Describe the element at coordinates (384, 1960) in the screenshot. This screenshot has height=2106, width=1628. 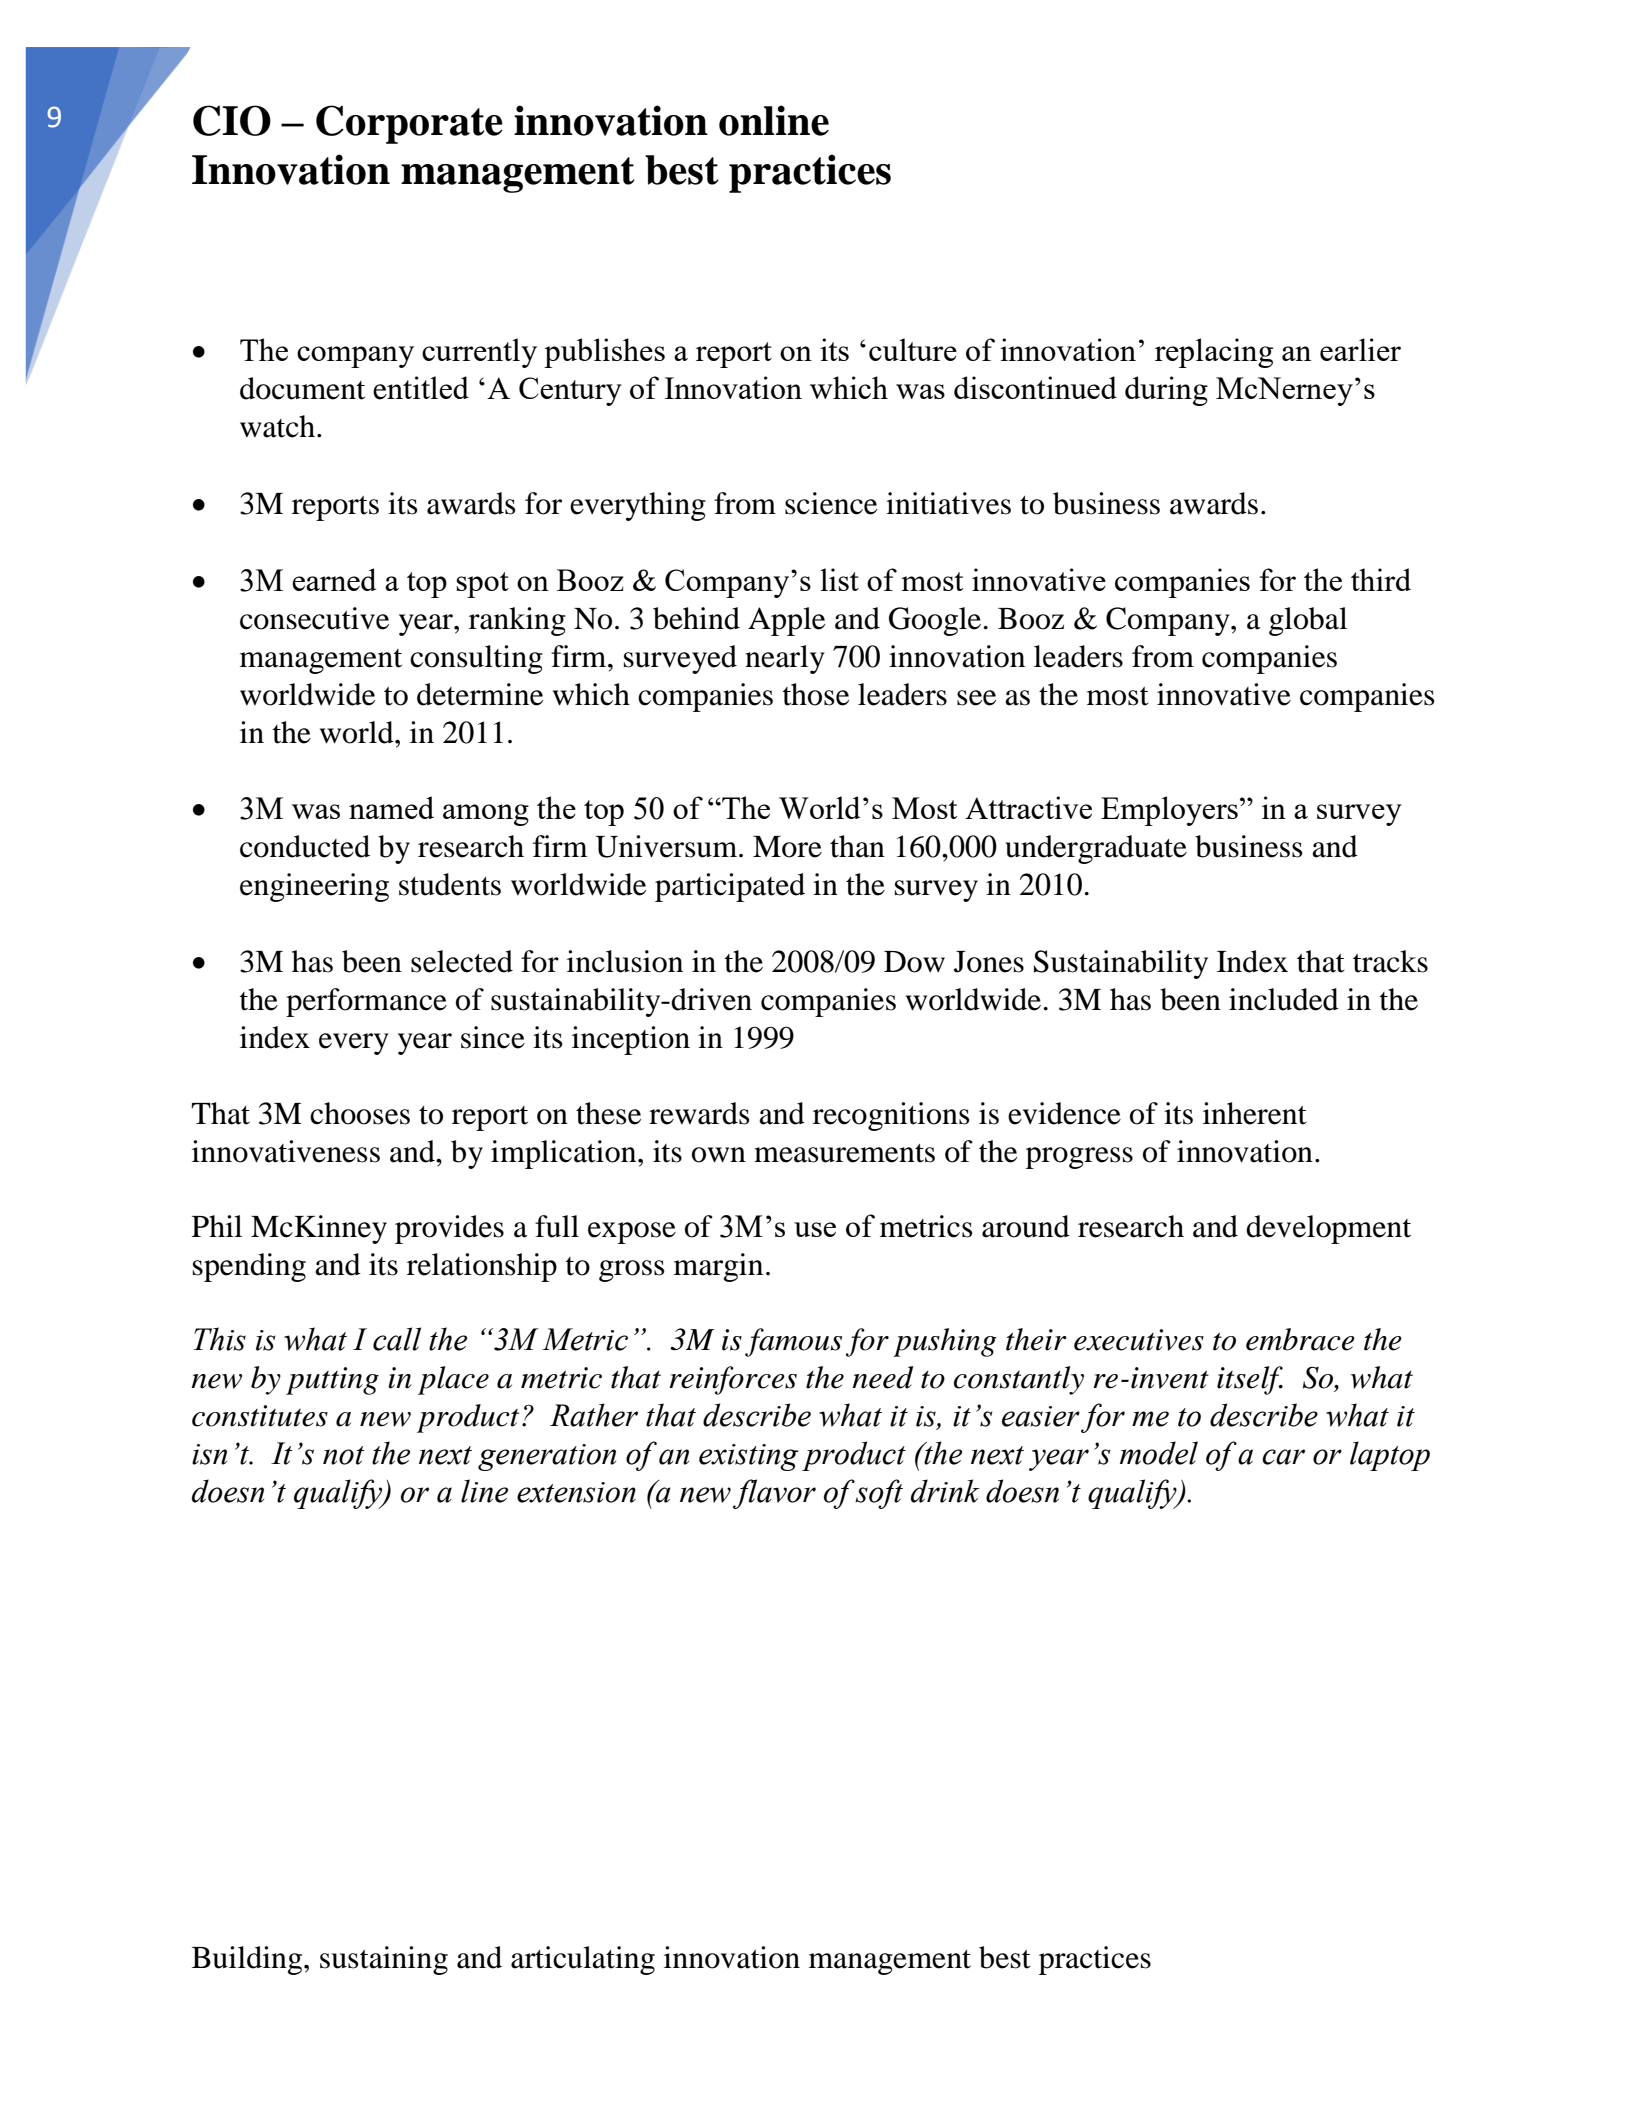
I see `sustaining` at that location.
